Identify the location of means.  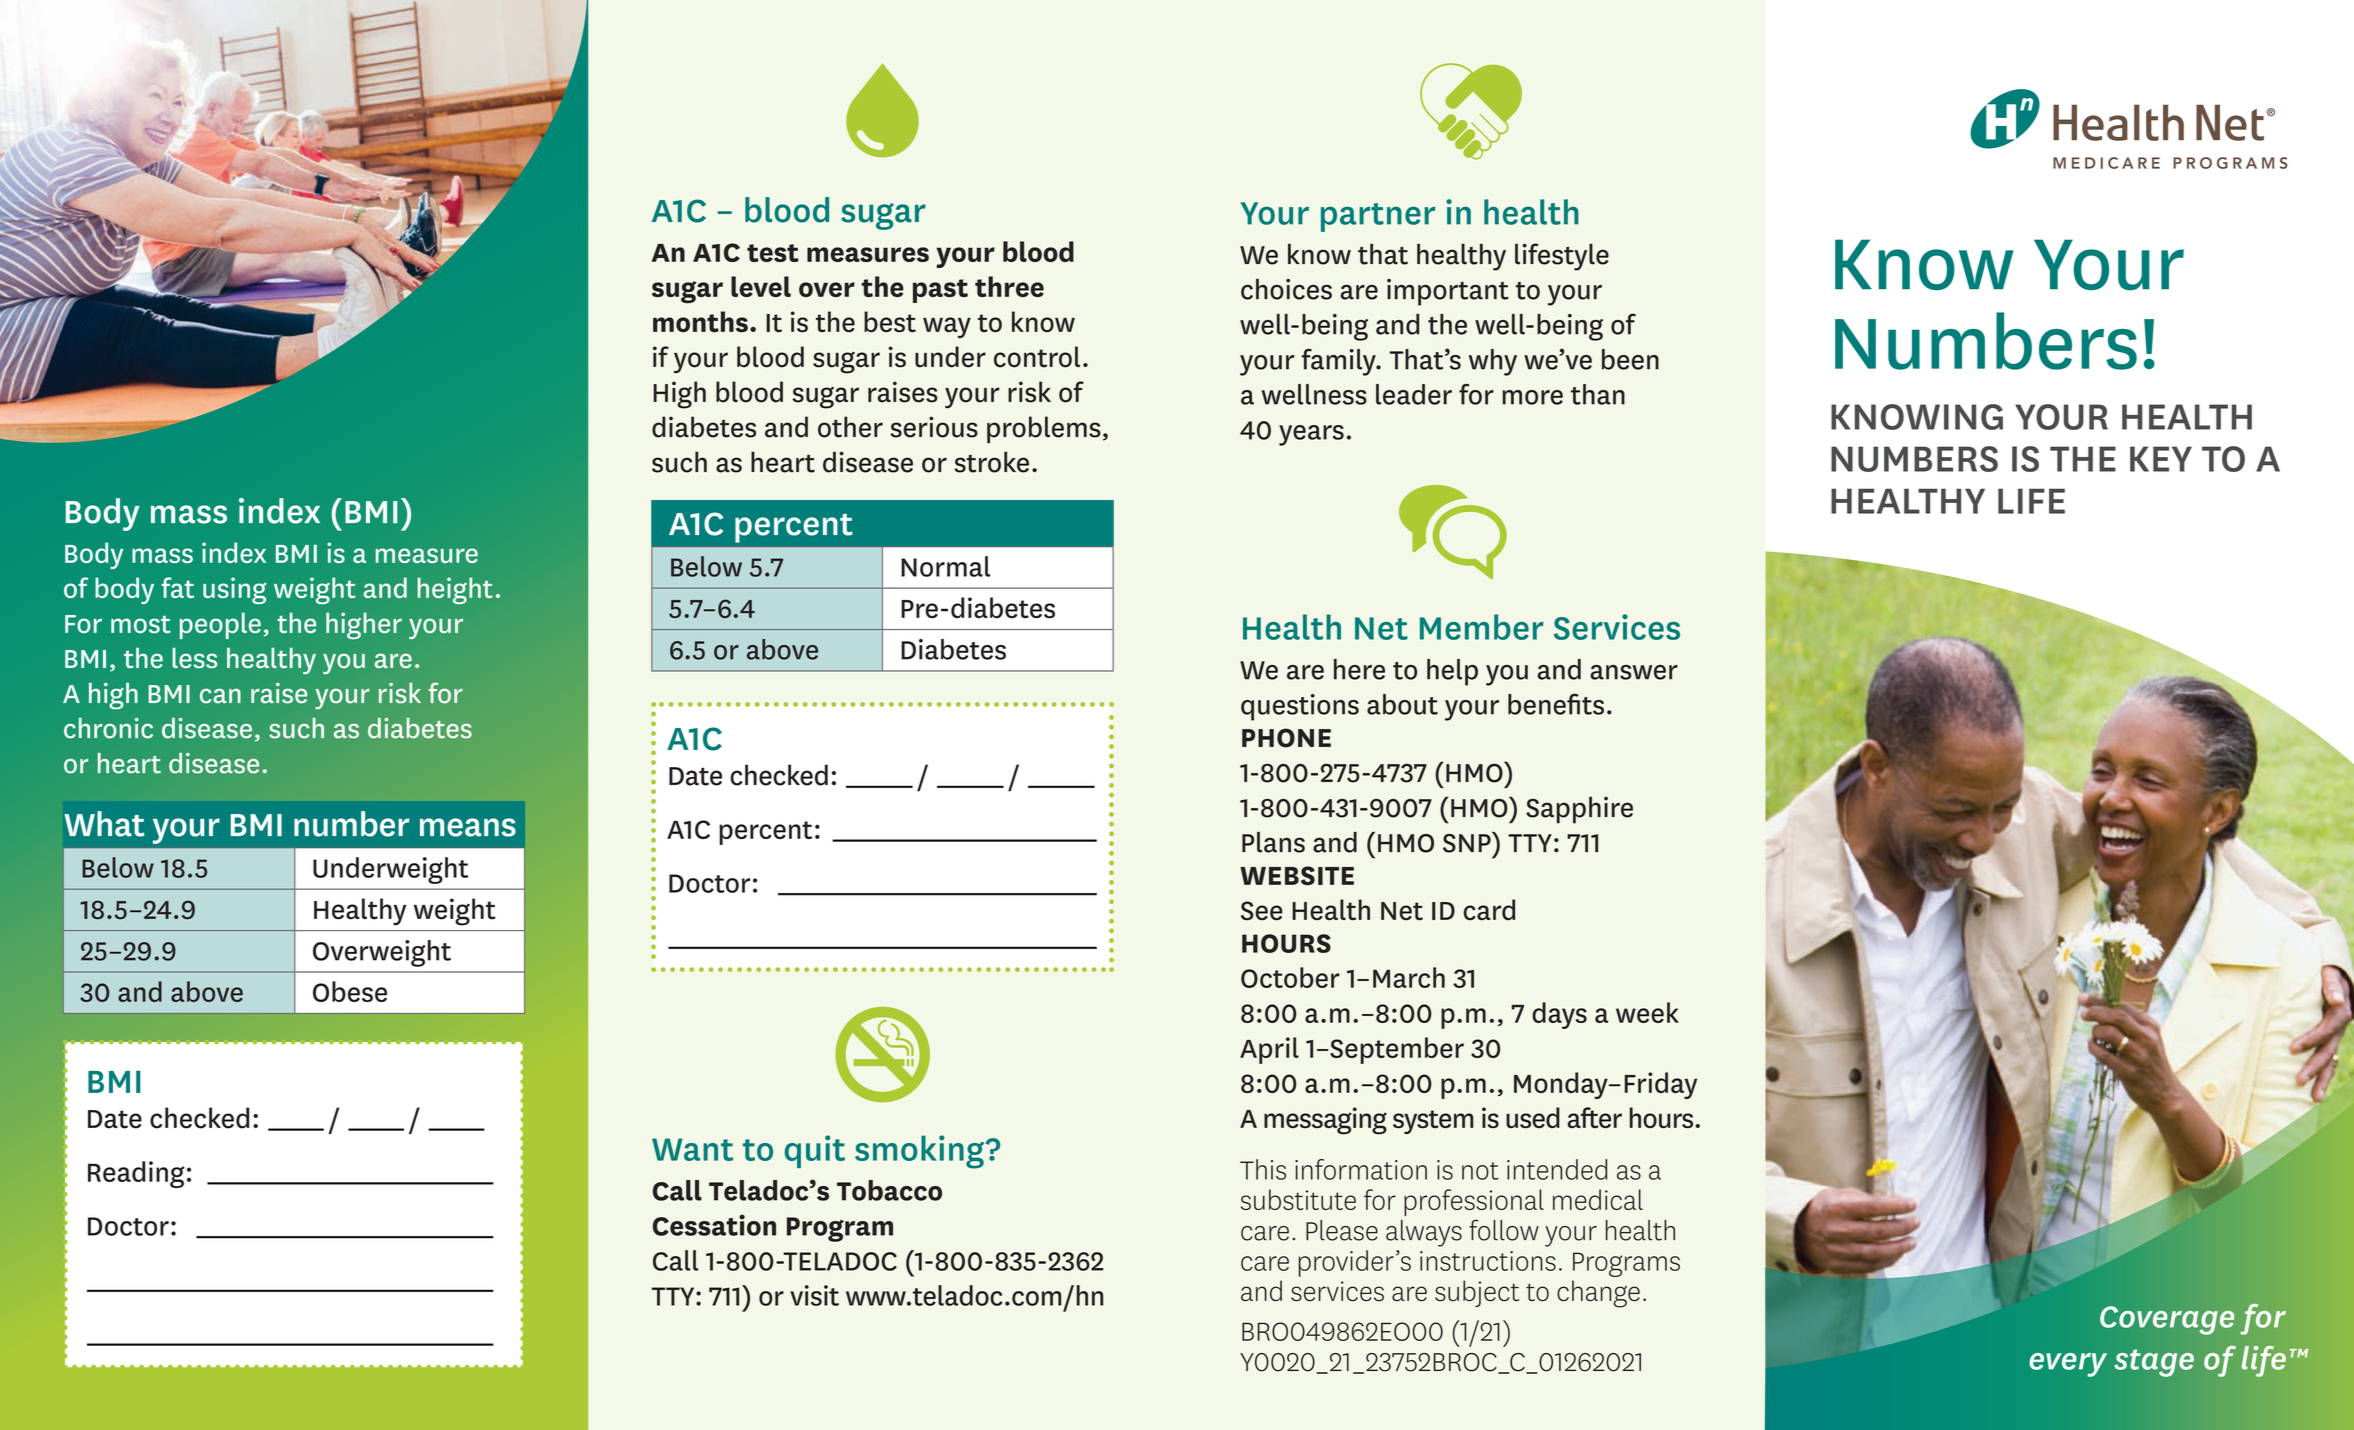
(468, 827).
